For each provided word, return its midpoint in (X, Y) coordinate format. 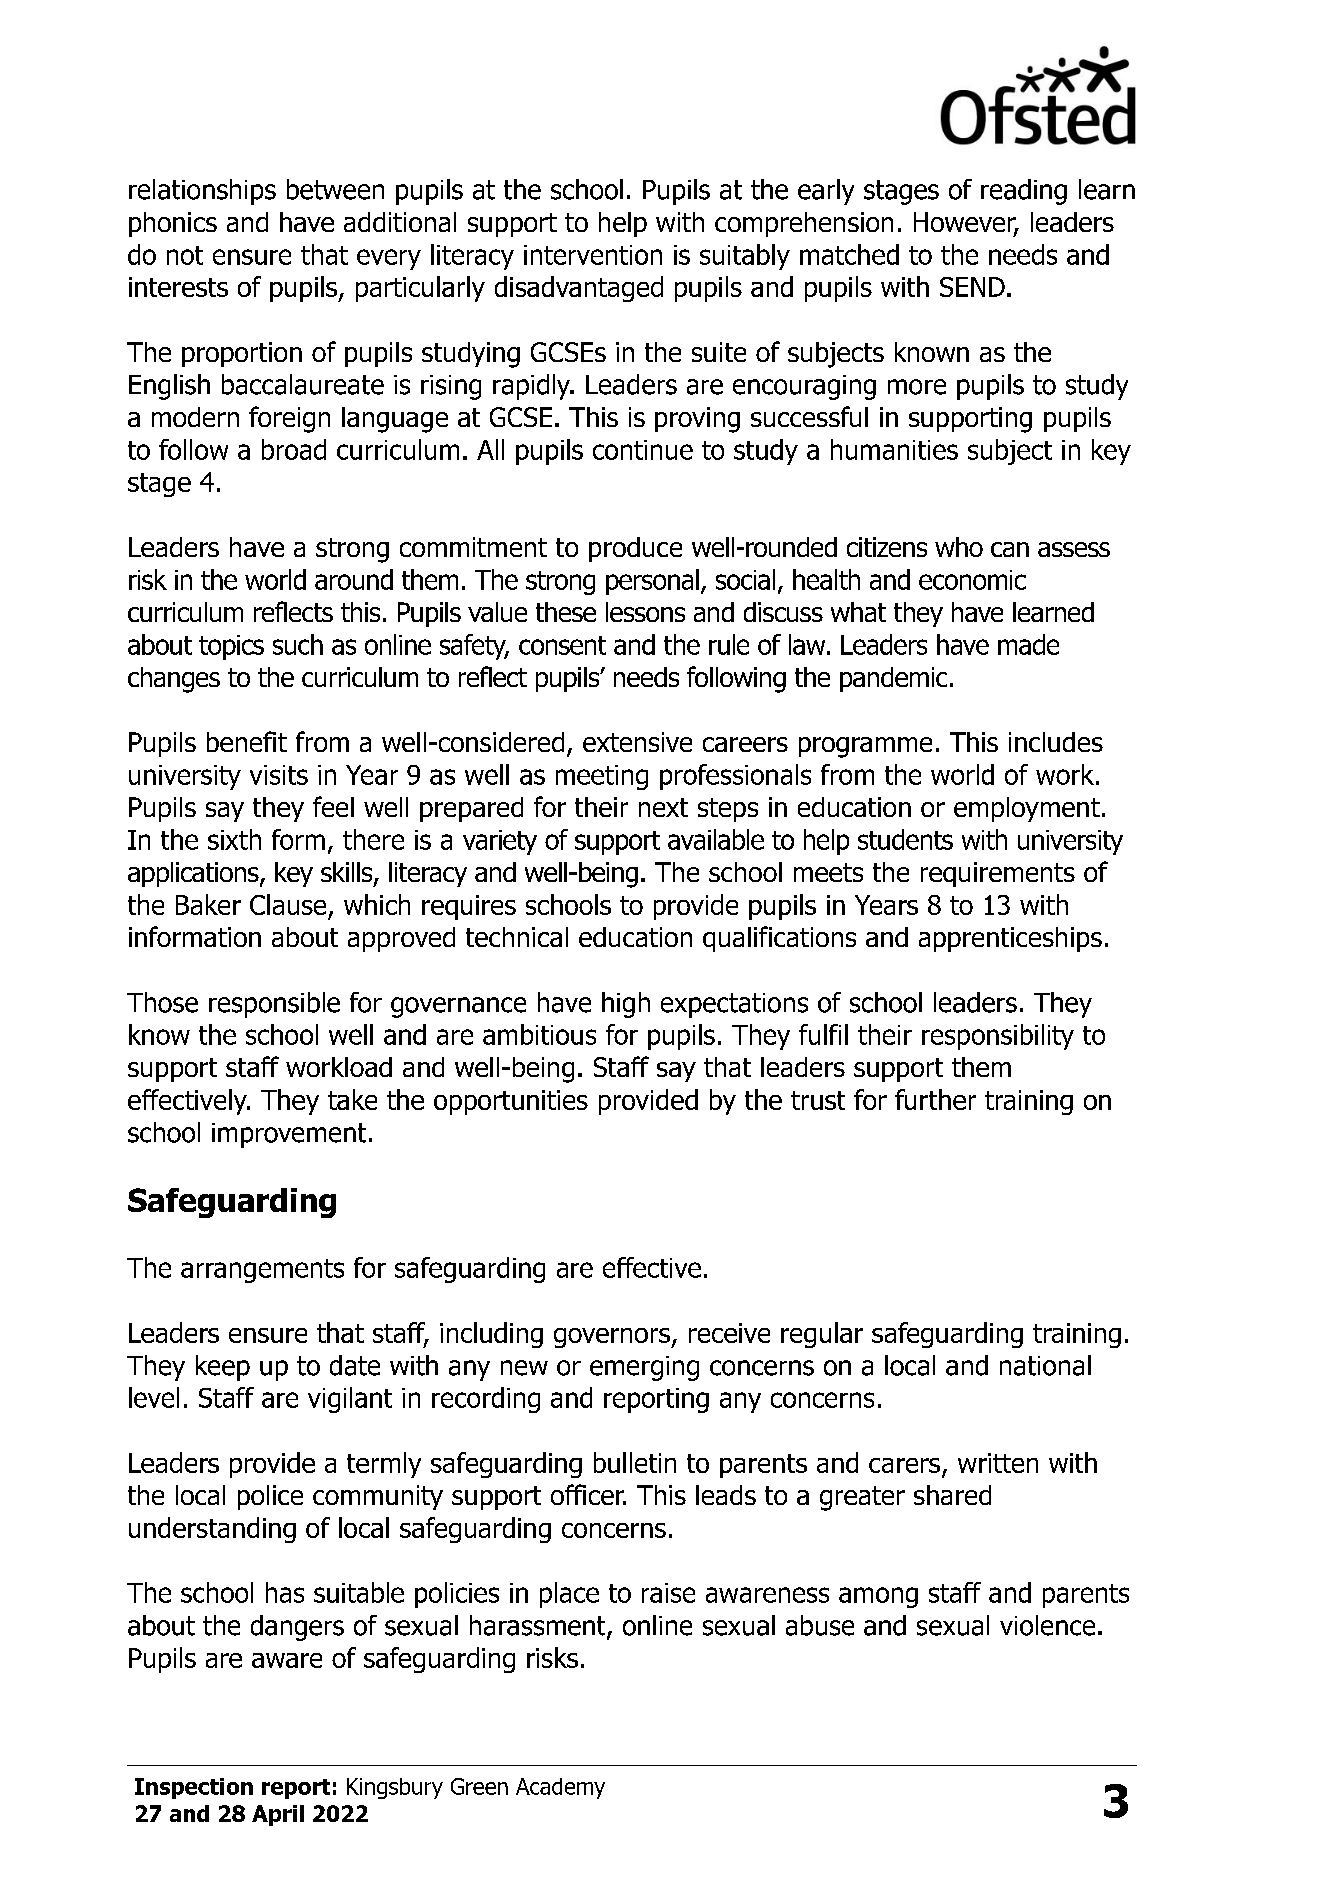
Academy (560, 1788)
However (966, 223)
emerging (644, 1368)
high (626, 1005)
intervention (593, 255)
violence (1047, 1625)
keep (223, 1368)
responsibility (998, 1037)
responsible (274, 1005)
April (278, 1815)
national (1045, 1365)
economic (972, 580)
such (298, 644)
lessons (645, 612)
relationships (202, 192)
